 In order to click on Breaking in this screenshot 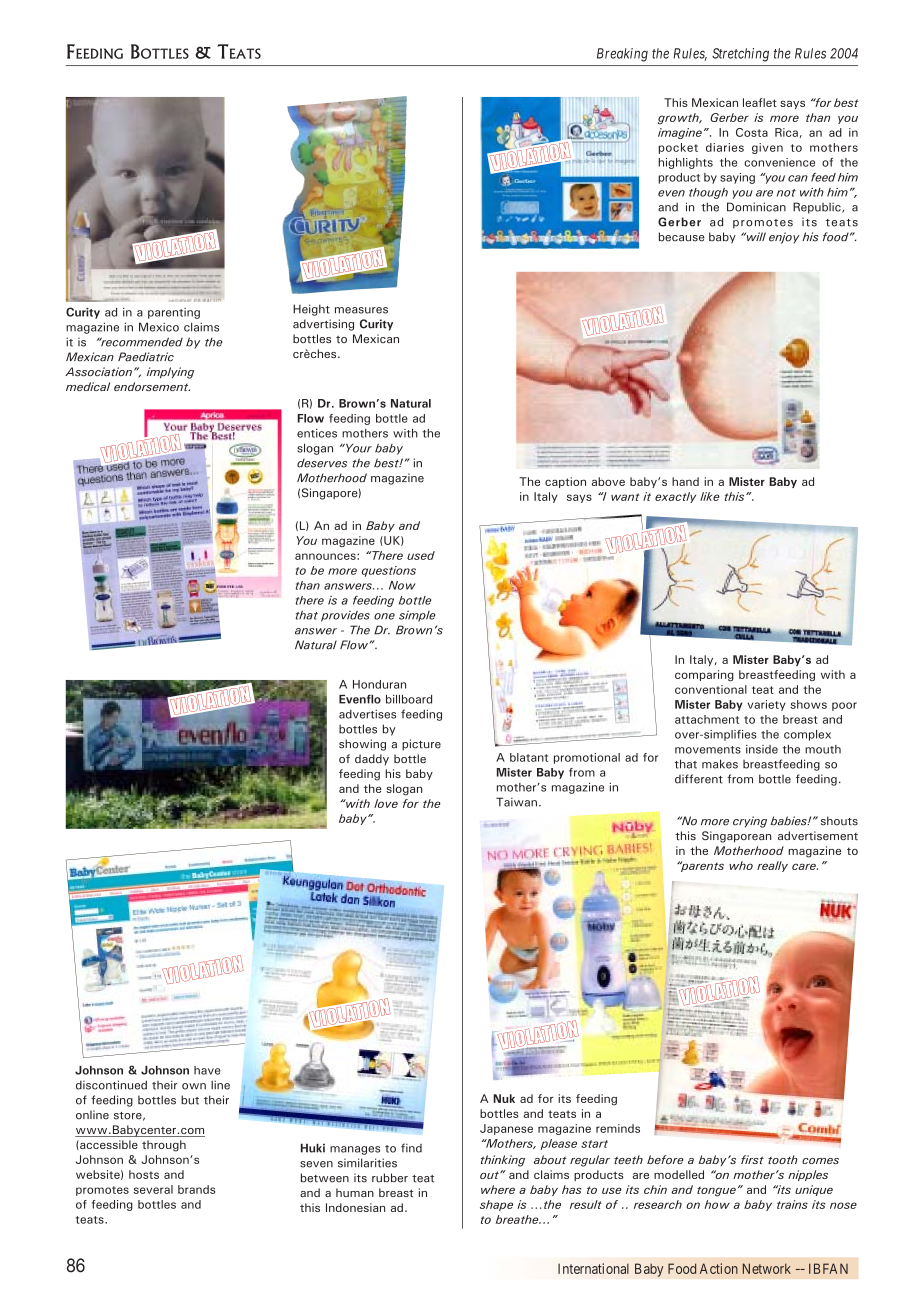, I will do `click(622, 55)`.
